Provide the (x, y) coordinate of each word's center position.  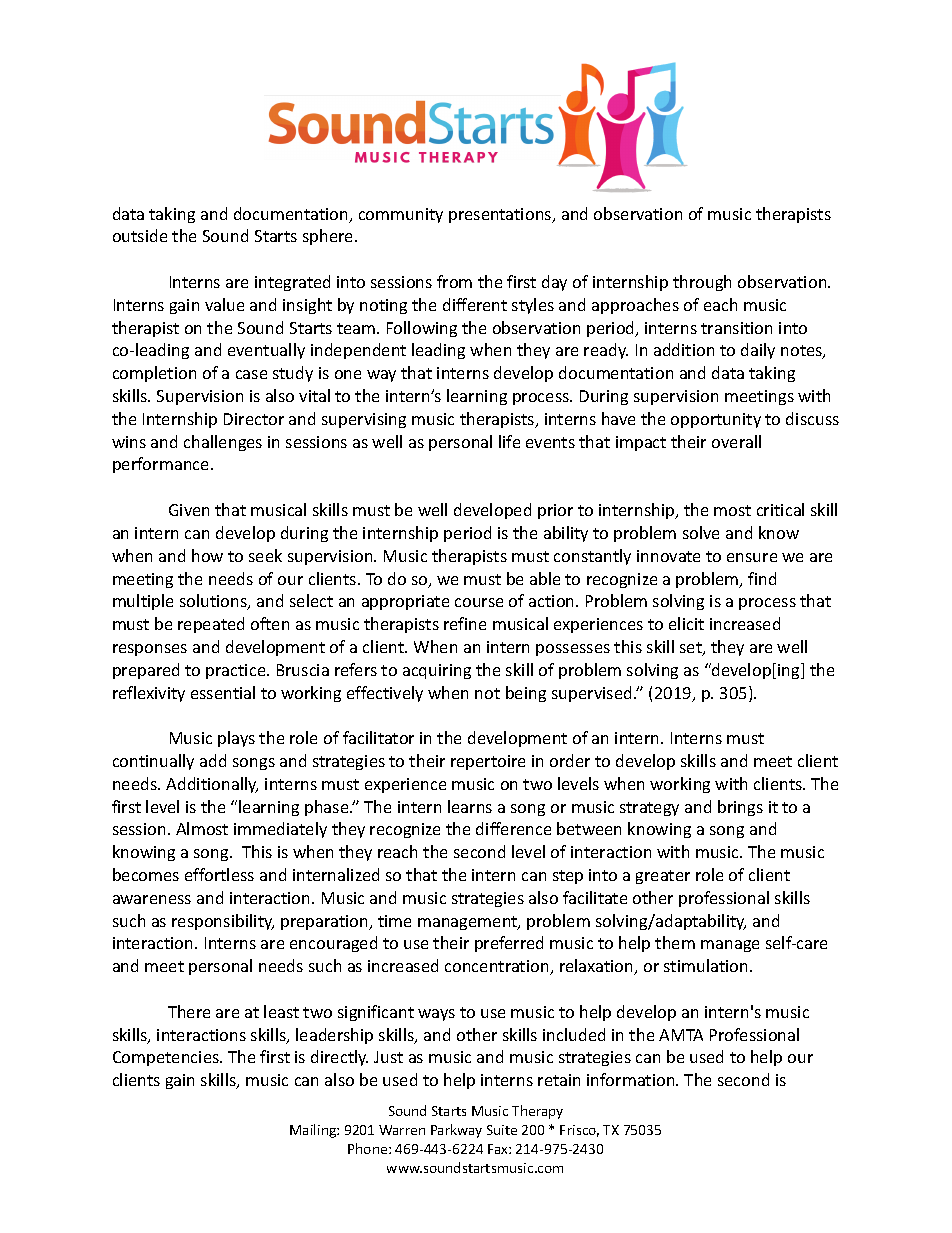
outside (140, 235)
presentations (501, 215)
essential (223, 692)
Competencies (167, 1058)
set (692, 649)
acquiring (437, 671)
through (702, 283)
